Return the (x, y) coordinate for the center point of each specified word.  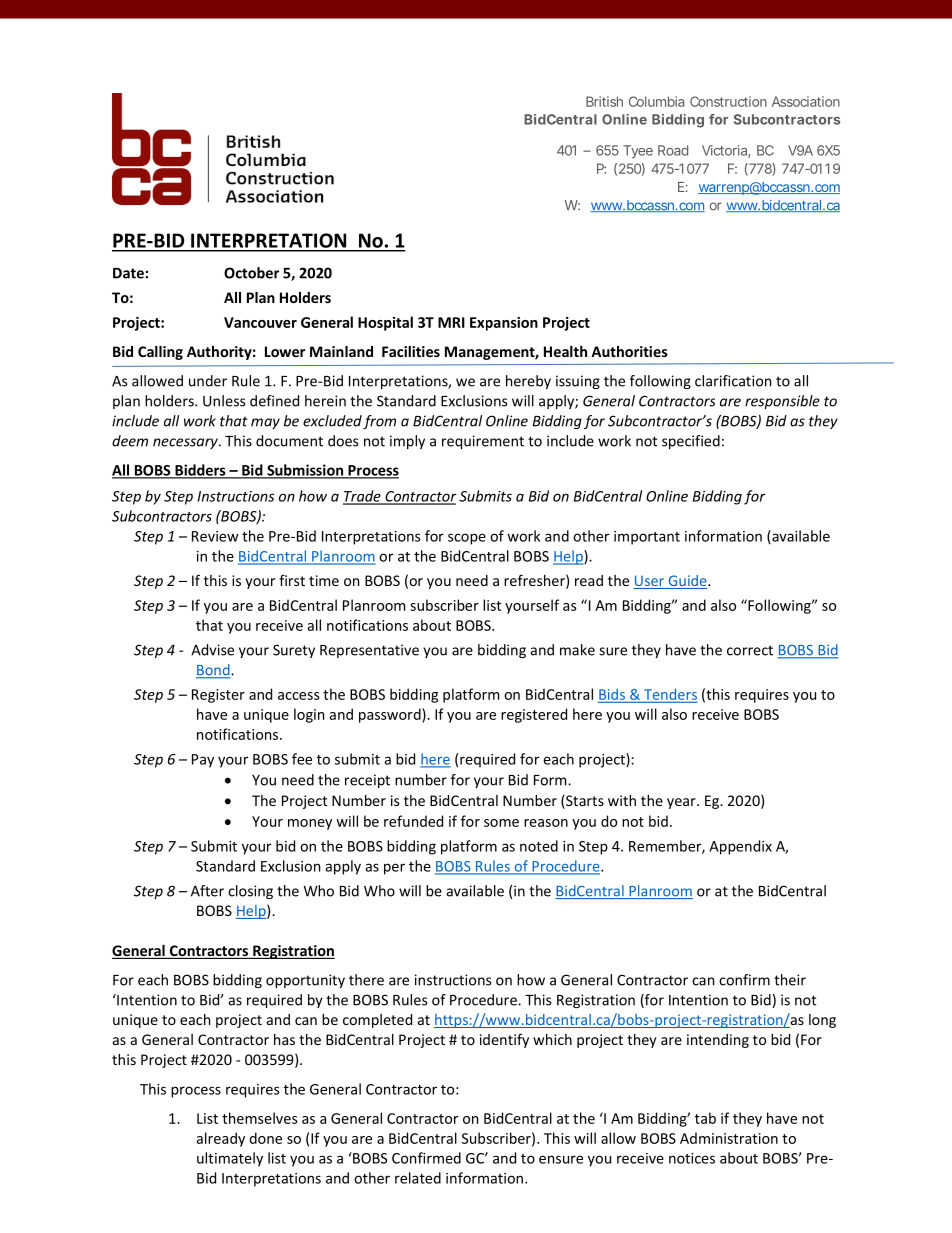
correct (750, 650)
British (604, 101)
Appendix (740, 847)
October (251, 273)
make (577, 650)
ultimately (230, 1159)
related (418, 1178)
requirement (483, 442)
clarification (733, 381)
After (207, 891)
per (394, 869)
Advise (212, 650)
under (208, 381)
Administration (729, 1138)
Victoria (725, 151)
